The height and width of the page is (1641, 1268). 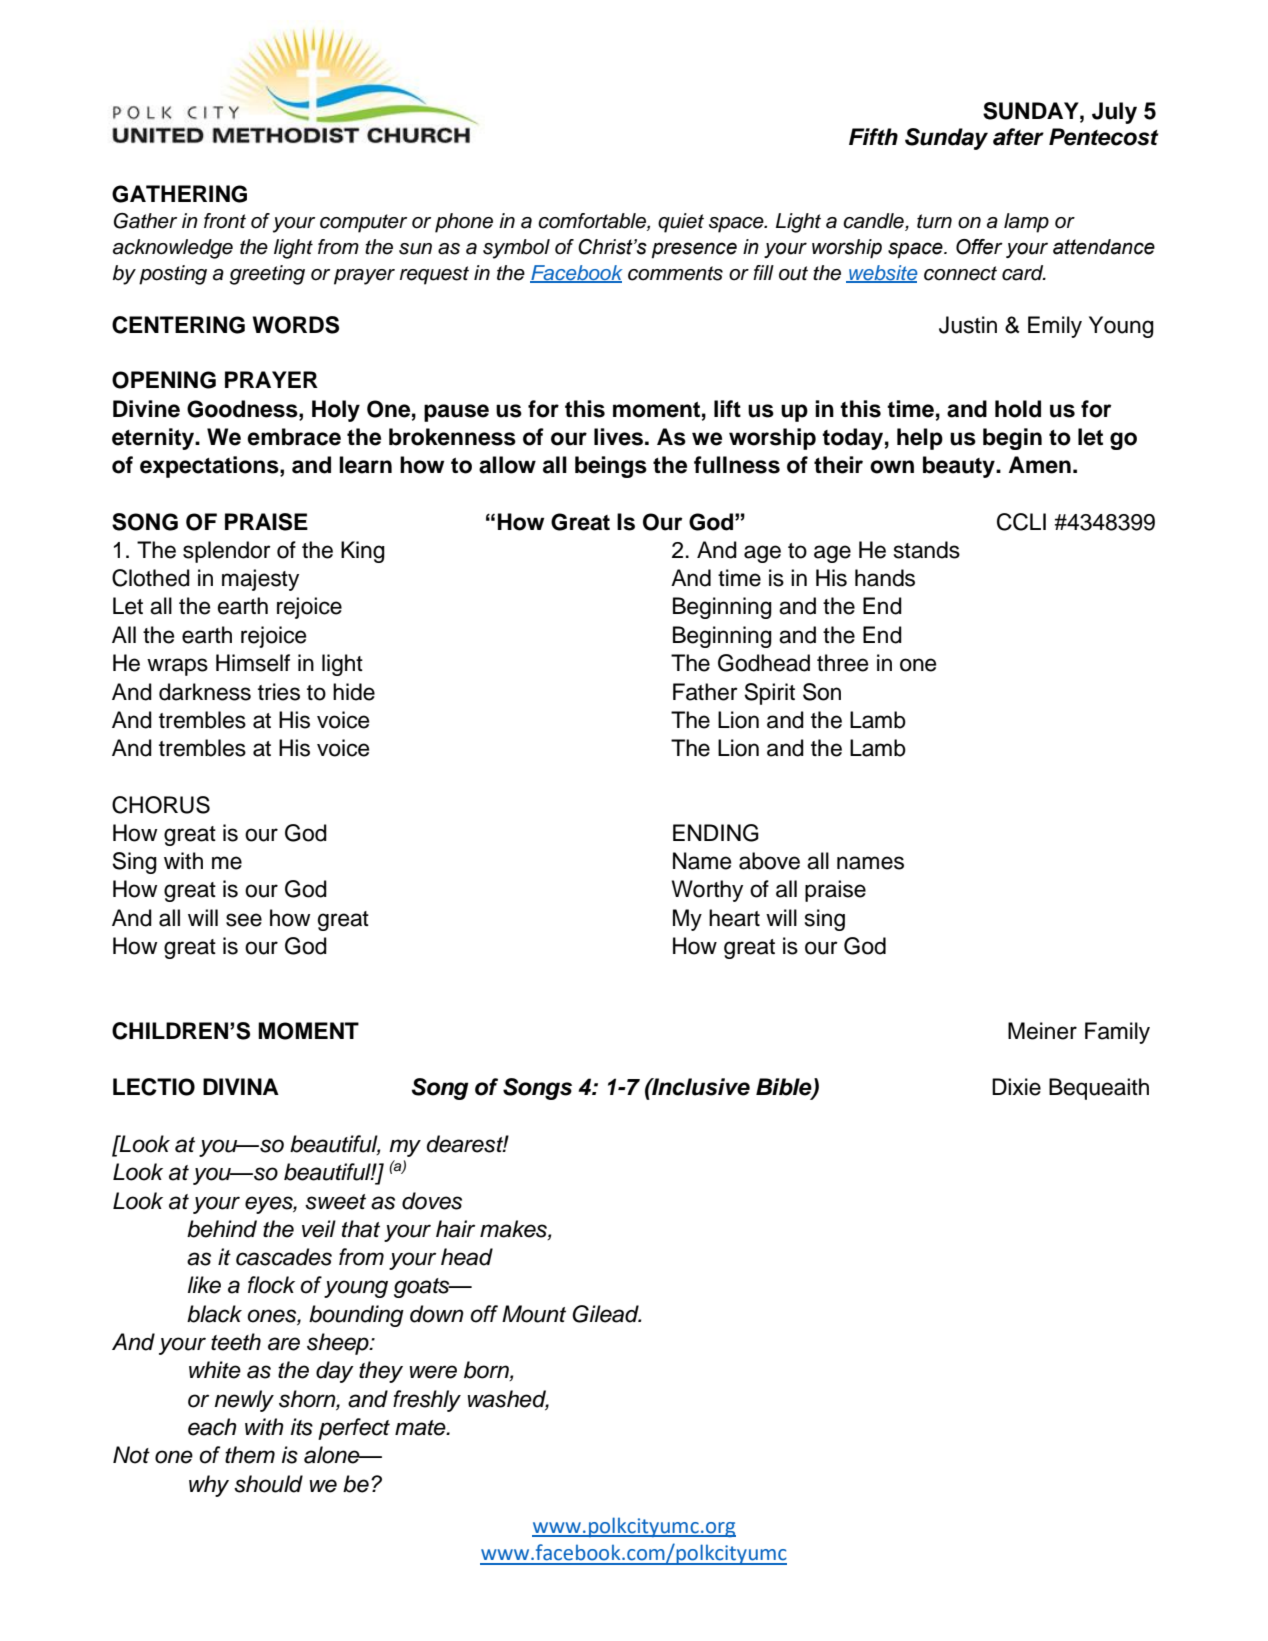 I want to click on embrace, so click(x=294, y=437).
